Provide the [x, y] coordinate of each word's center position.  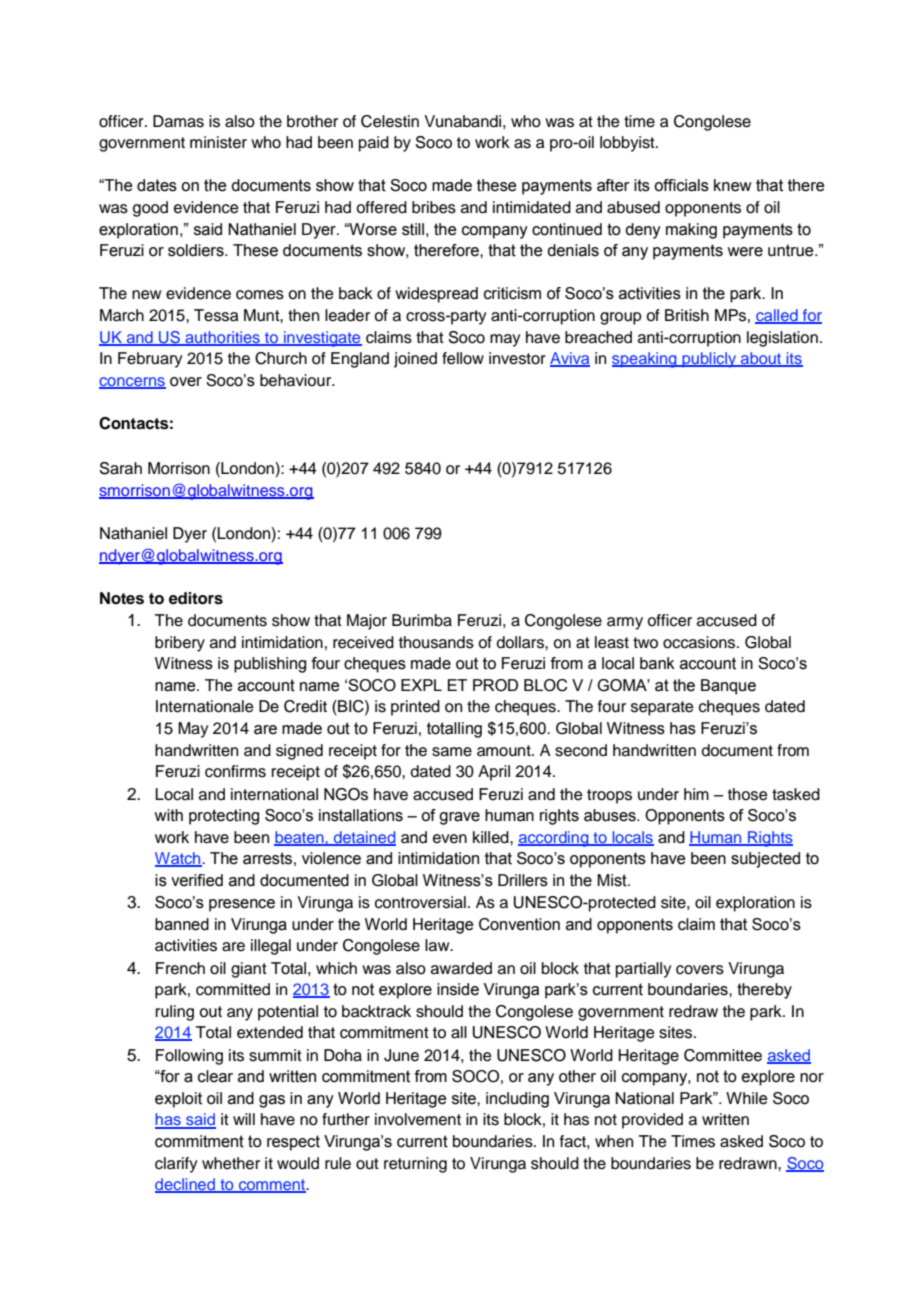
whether [231, 1163]
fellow [463, 358]
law [438, 945]
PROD [495, 685]
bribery [180, 644]
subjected [765, 860]
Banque [728, 687]
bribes [434, 207]
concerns [132, 382]
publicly [709, 360]
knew [733, 185]
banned [182, 924]
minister [218, 142]
